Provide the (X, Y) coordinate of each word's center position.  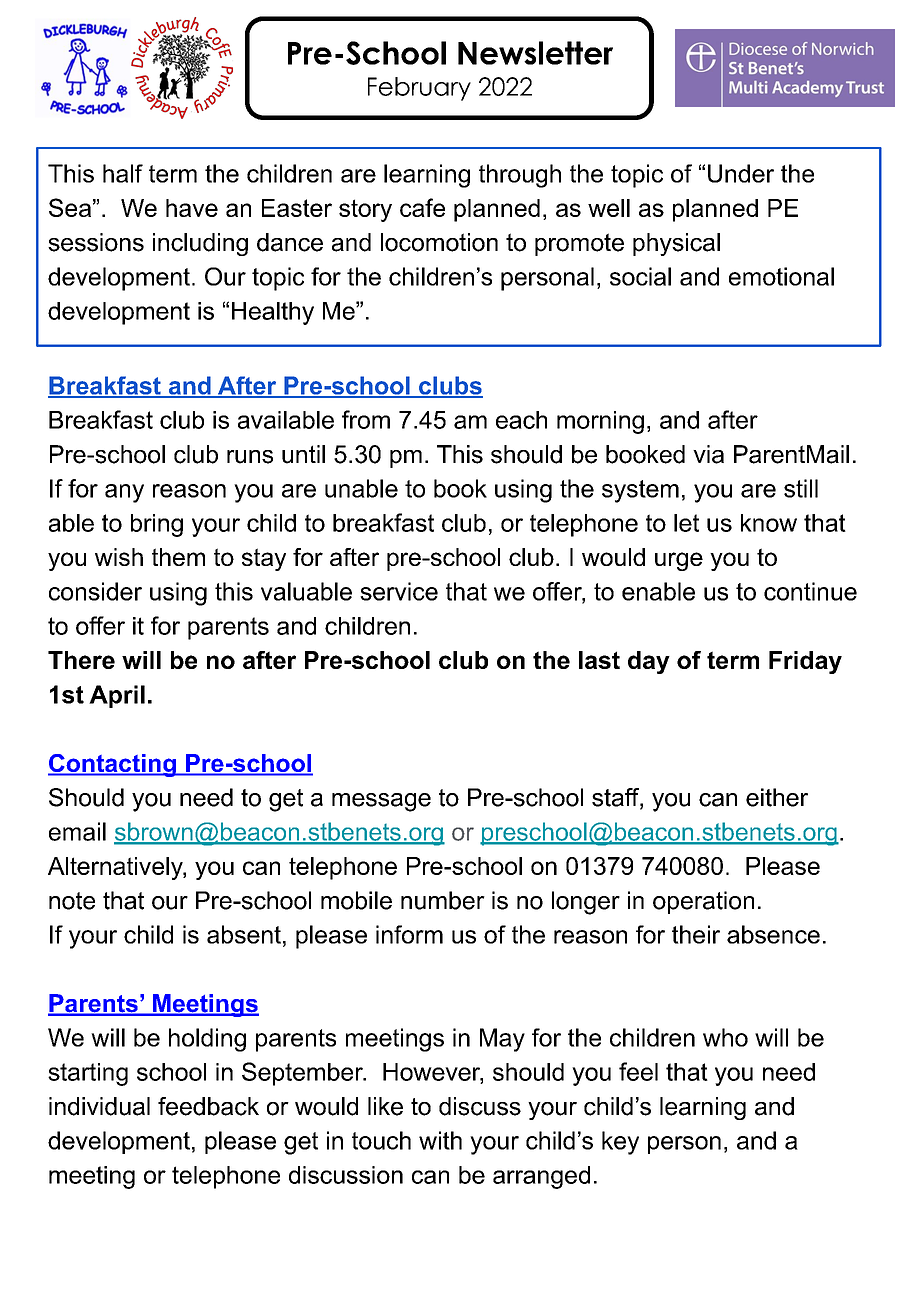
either (777, 797)
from (366, 419)
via (708, 454)
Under (741, 173)
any (124, 493)
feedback (208, 1106)
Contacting (113, 765)
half (123, 173)
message (381, 802)
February (419, 89)
